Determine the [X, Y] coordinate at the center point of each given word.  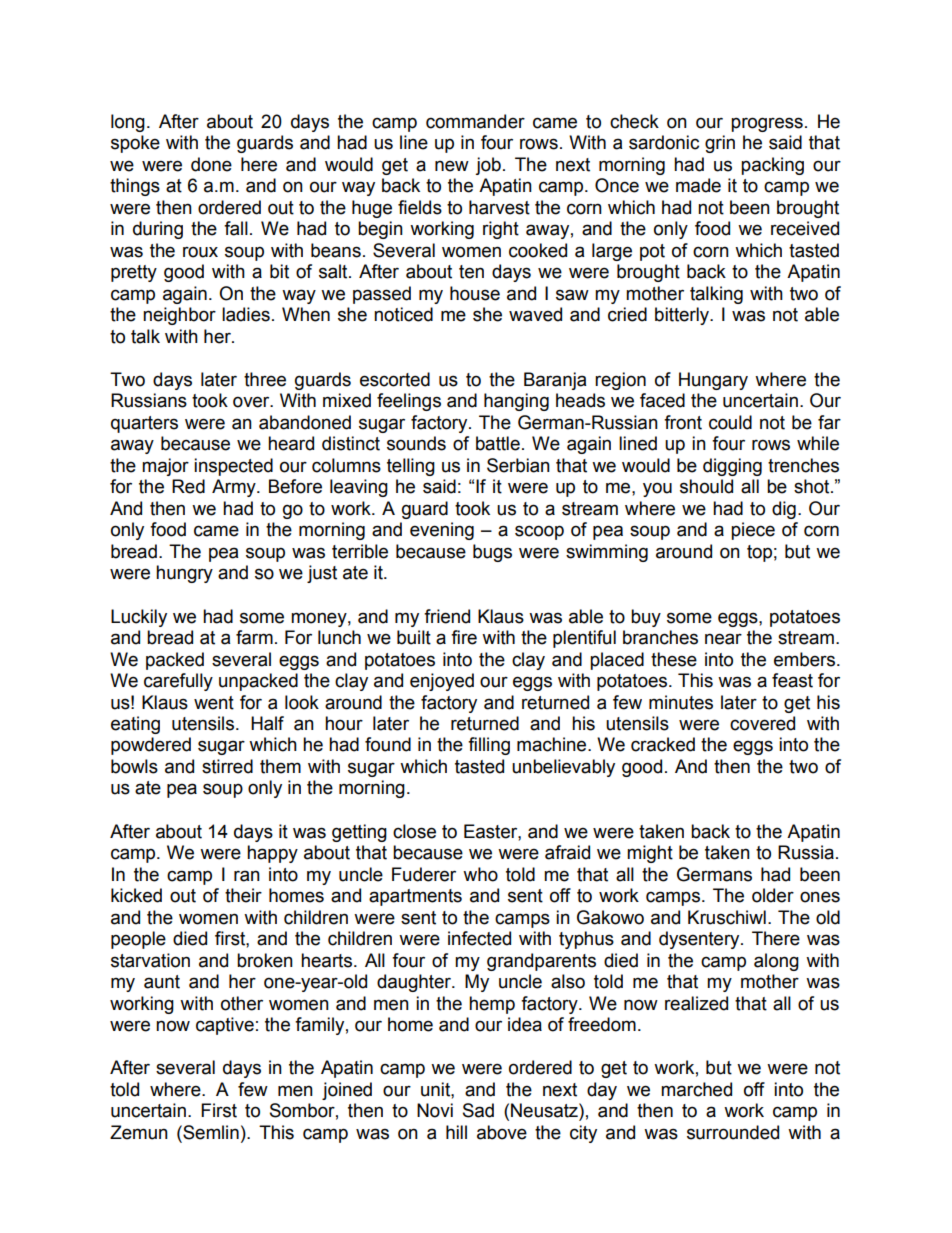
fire [464, 637]
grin [720, 144]
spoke [135, 144]
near [723, 639]
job [488, 166]
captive [225, 1026]
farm [254, 637]
